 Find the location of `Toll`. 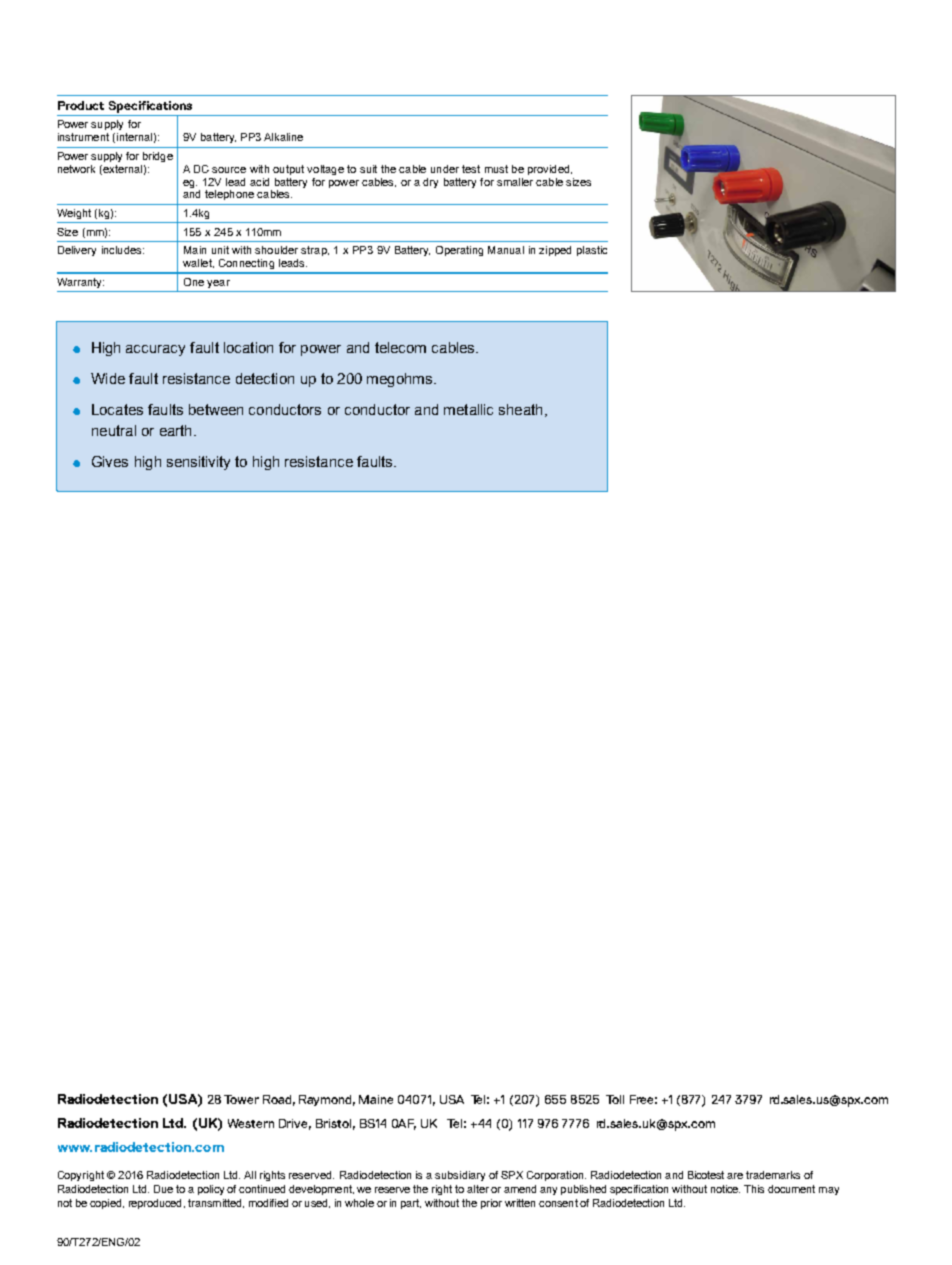

Toll is located at coordinates (615, 1099).
